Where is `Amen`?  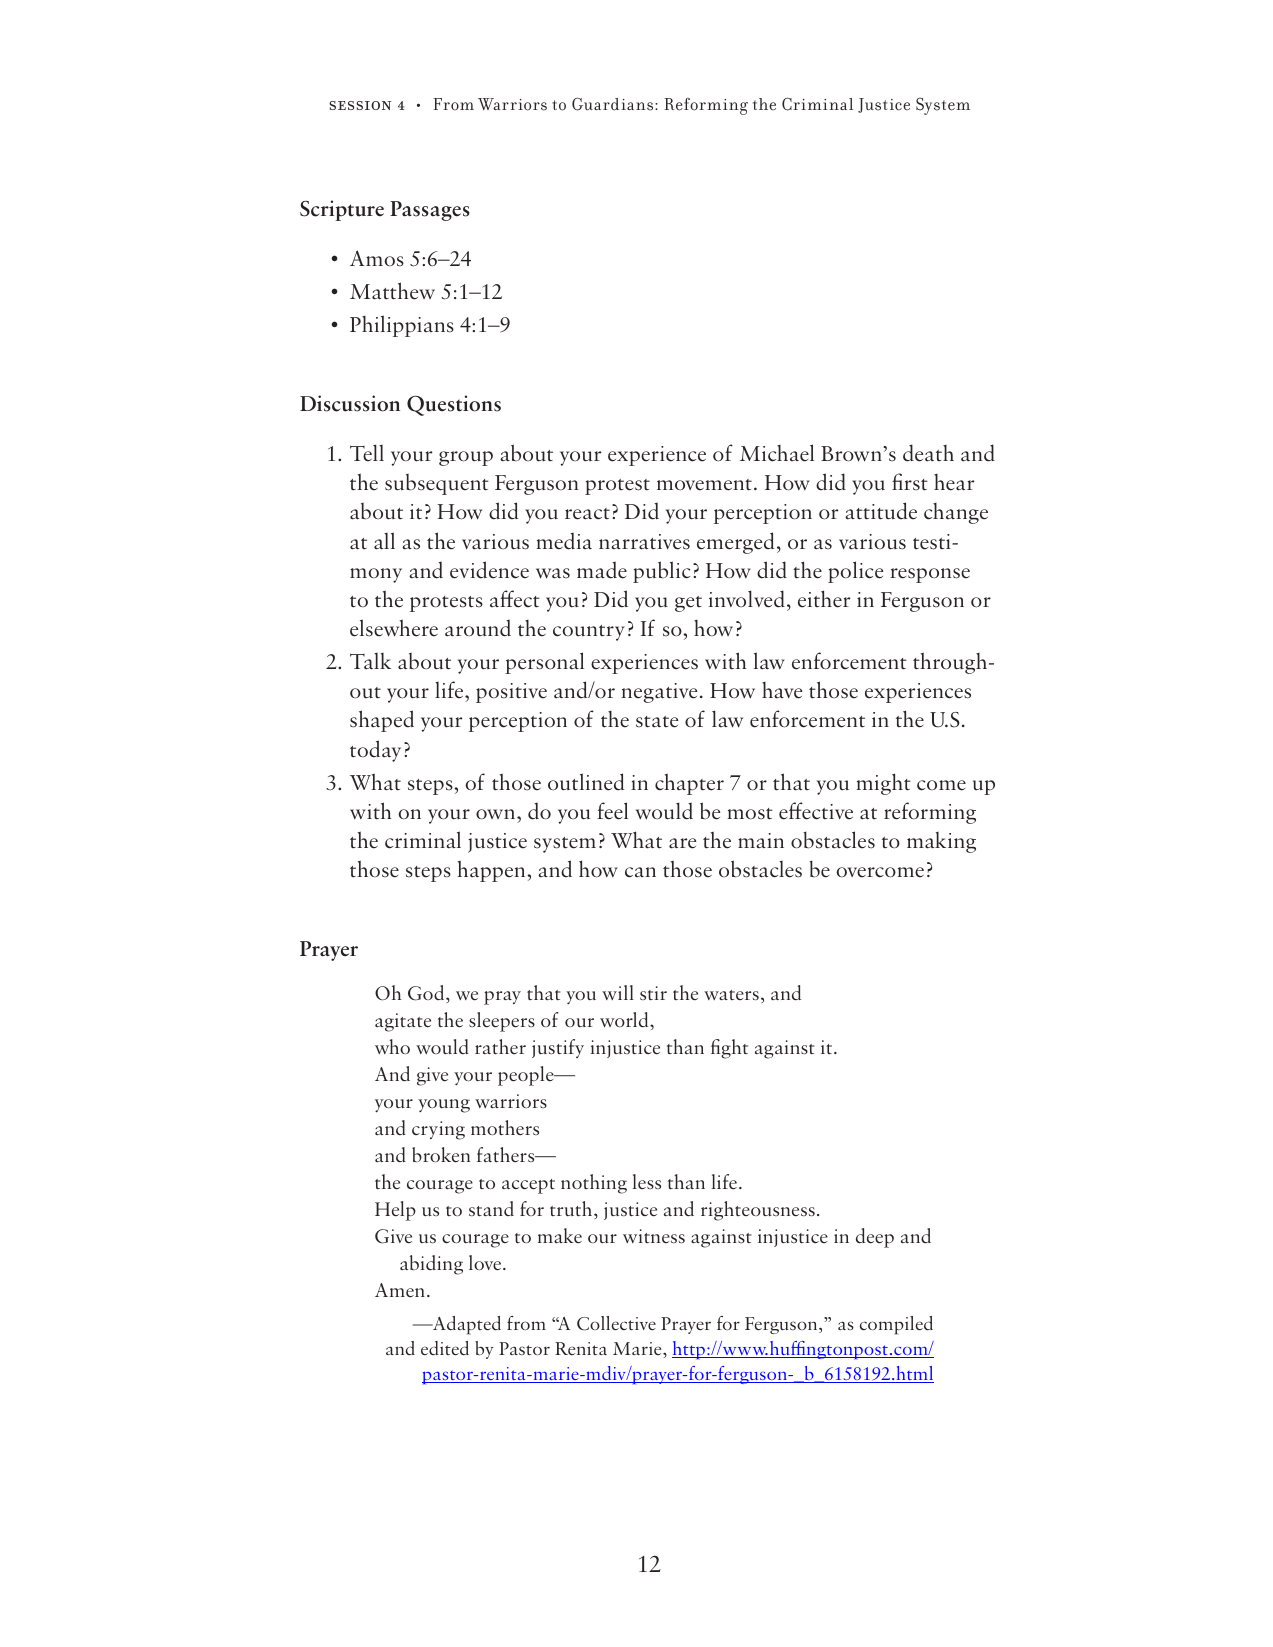
Amen is located at coordinates (400, 1290).
